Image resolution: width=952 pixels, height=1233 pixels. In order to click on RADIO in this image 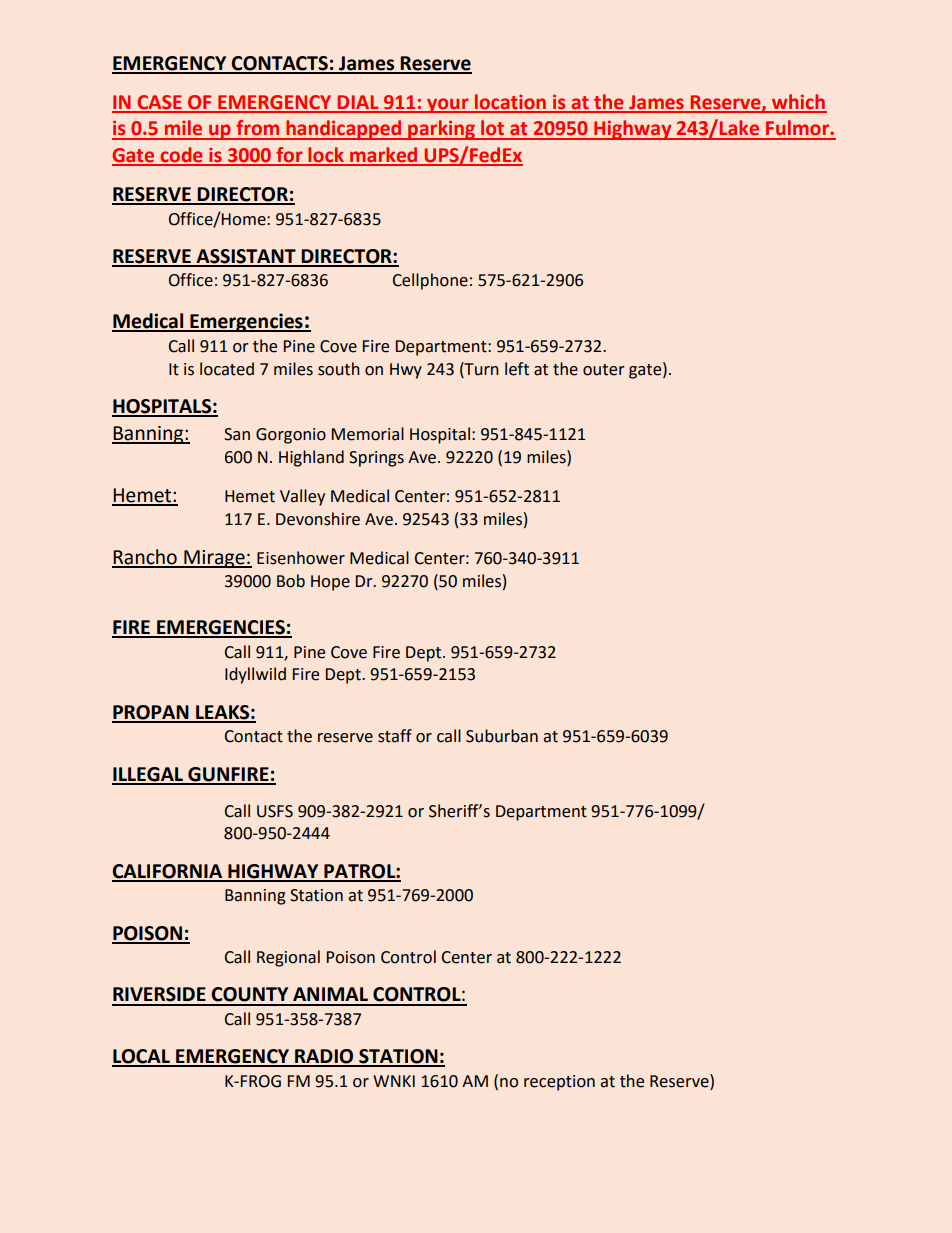, I will do `click(324, 1057)`.
